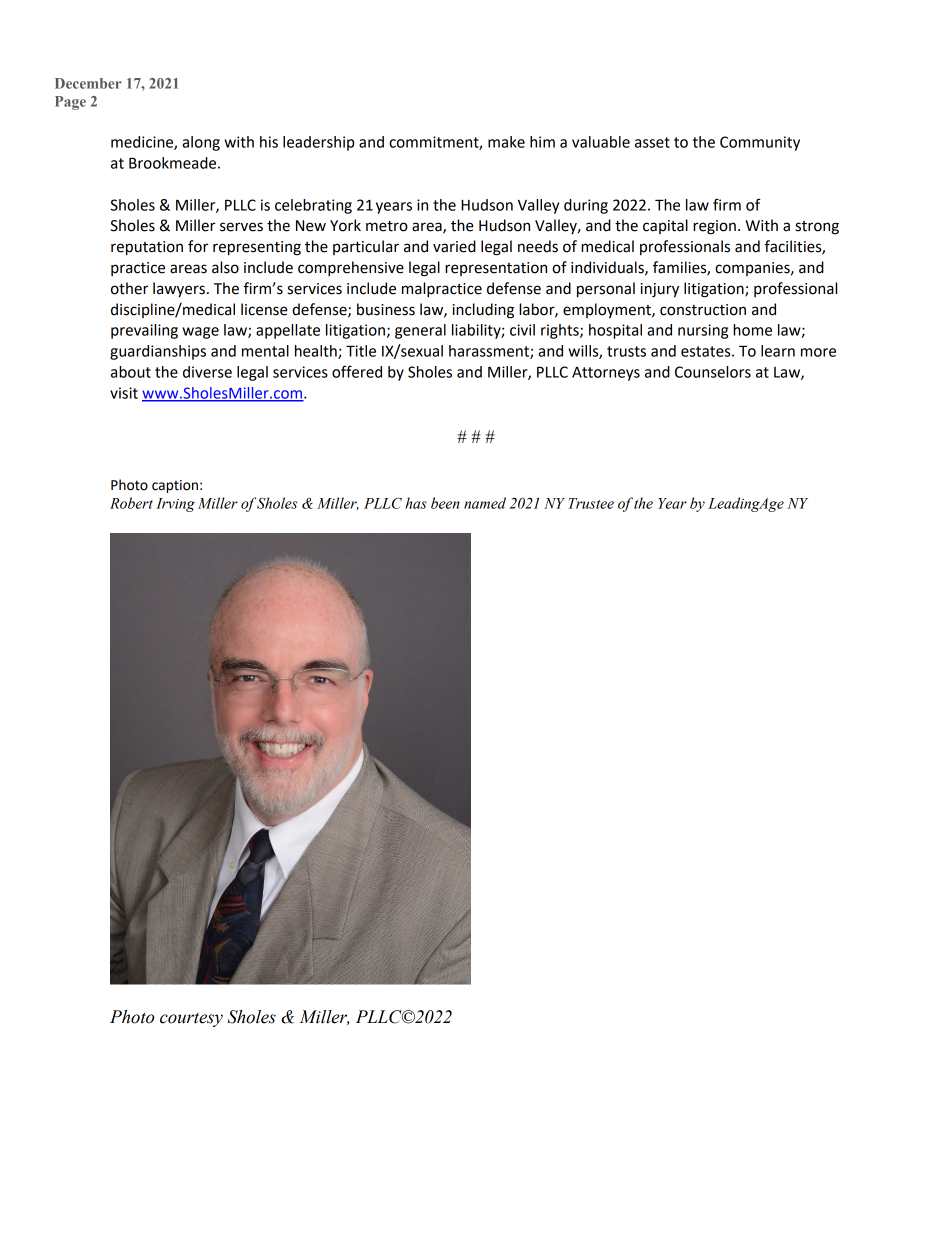 The height and width of the page is (1233, 952). I want to click on make, so click(506, 142).
